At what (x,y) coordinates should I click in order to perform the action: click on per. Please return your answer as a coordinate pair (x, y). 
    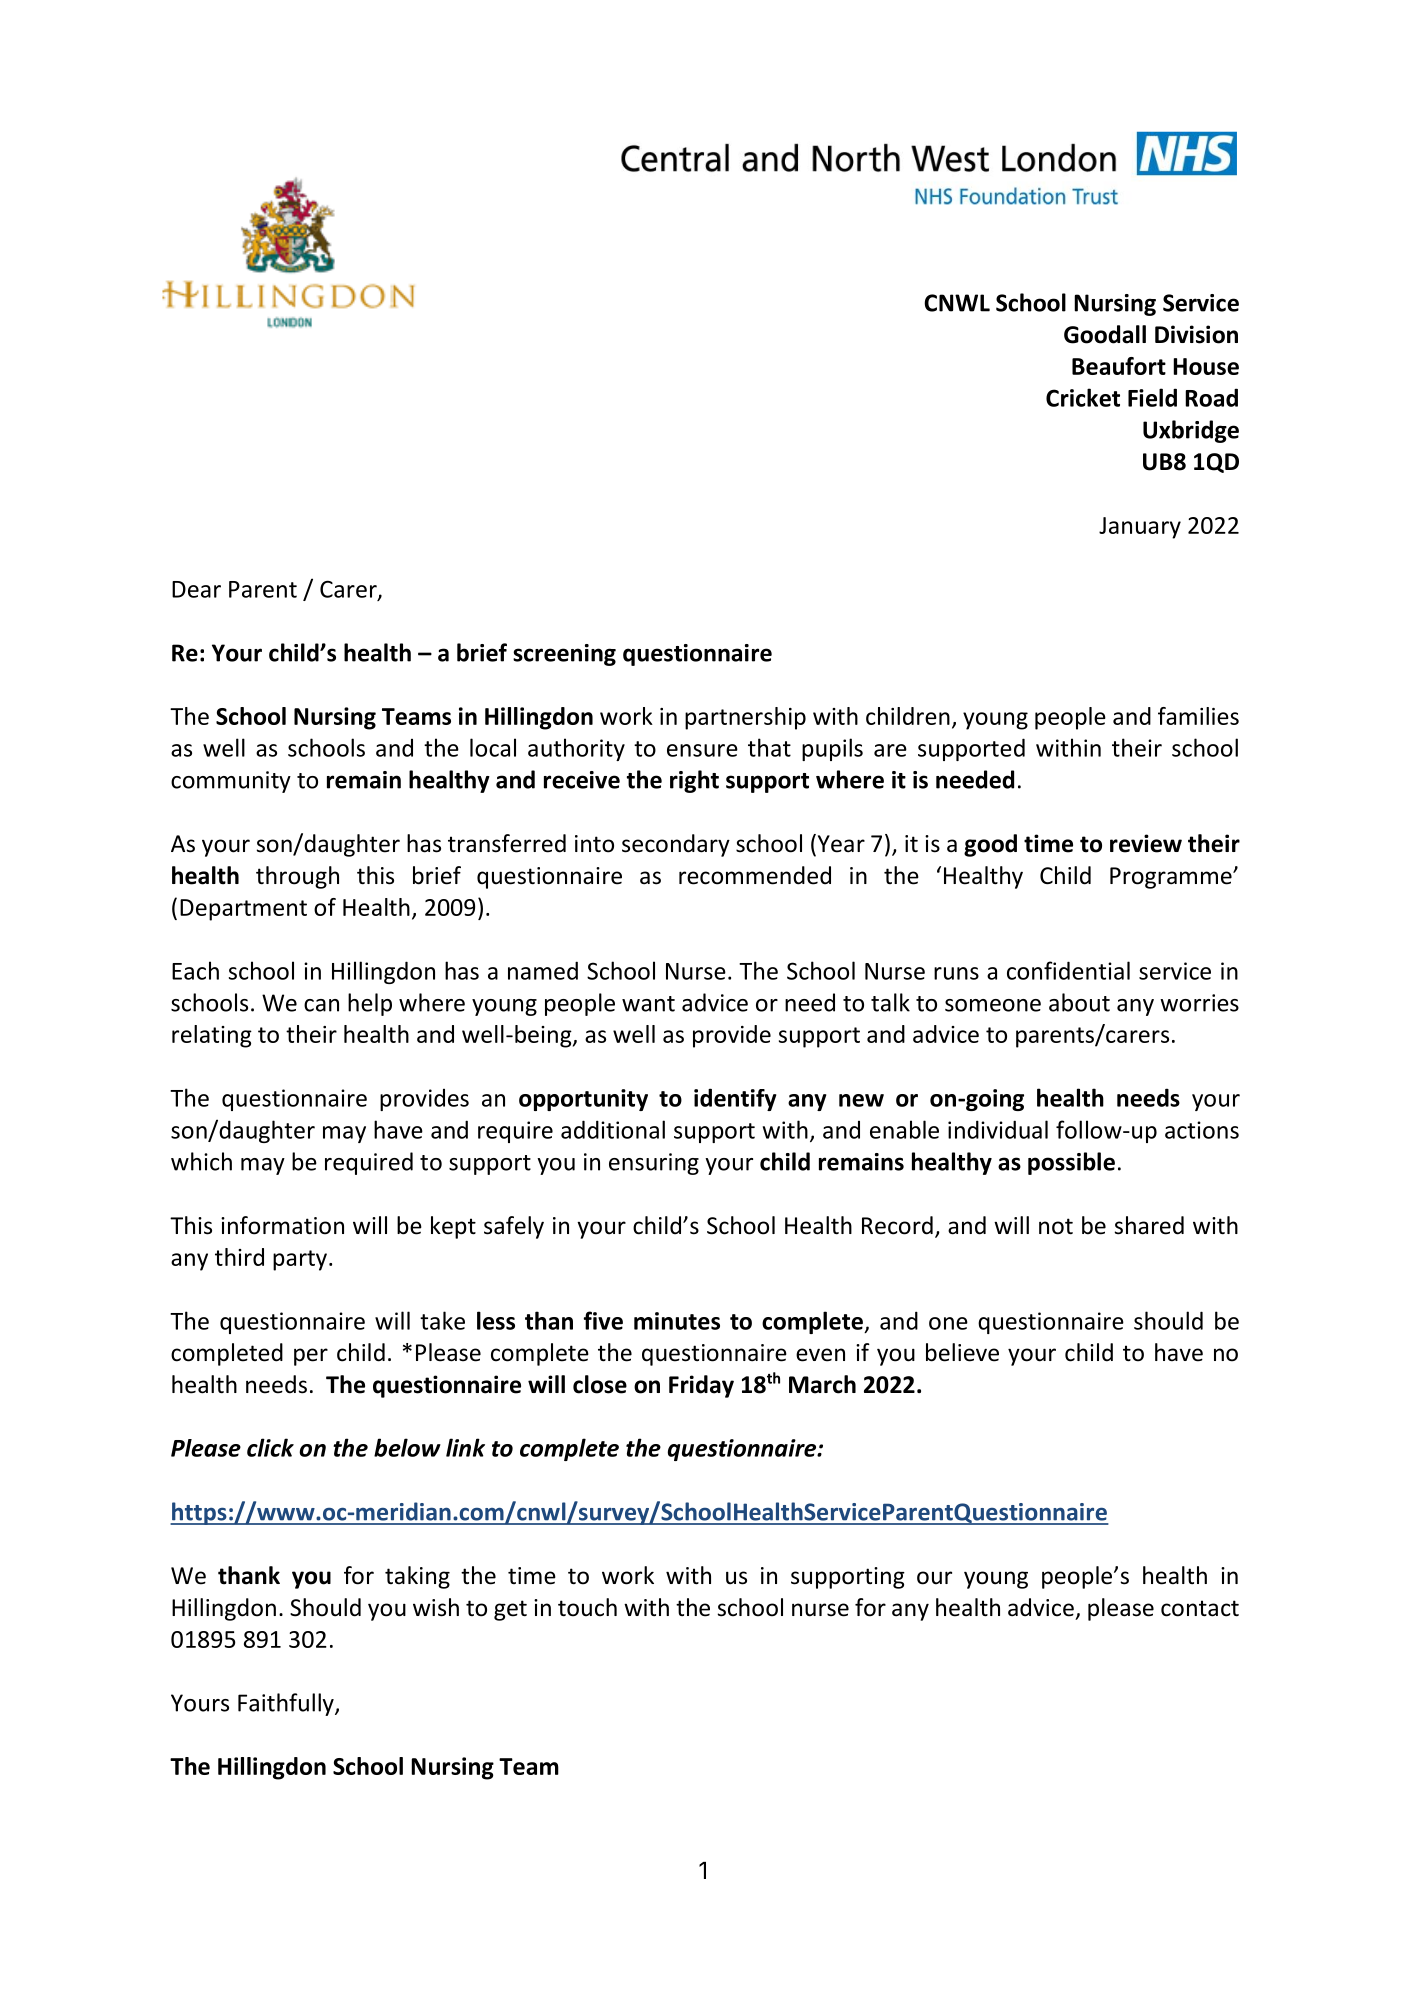
    Looking at the image, I should click on (311, 1357).
